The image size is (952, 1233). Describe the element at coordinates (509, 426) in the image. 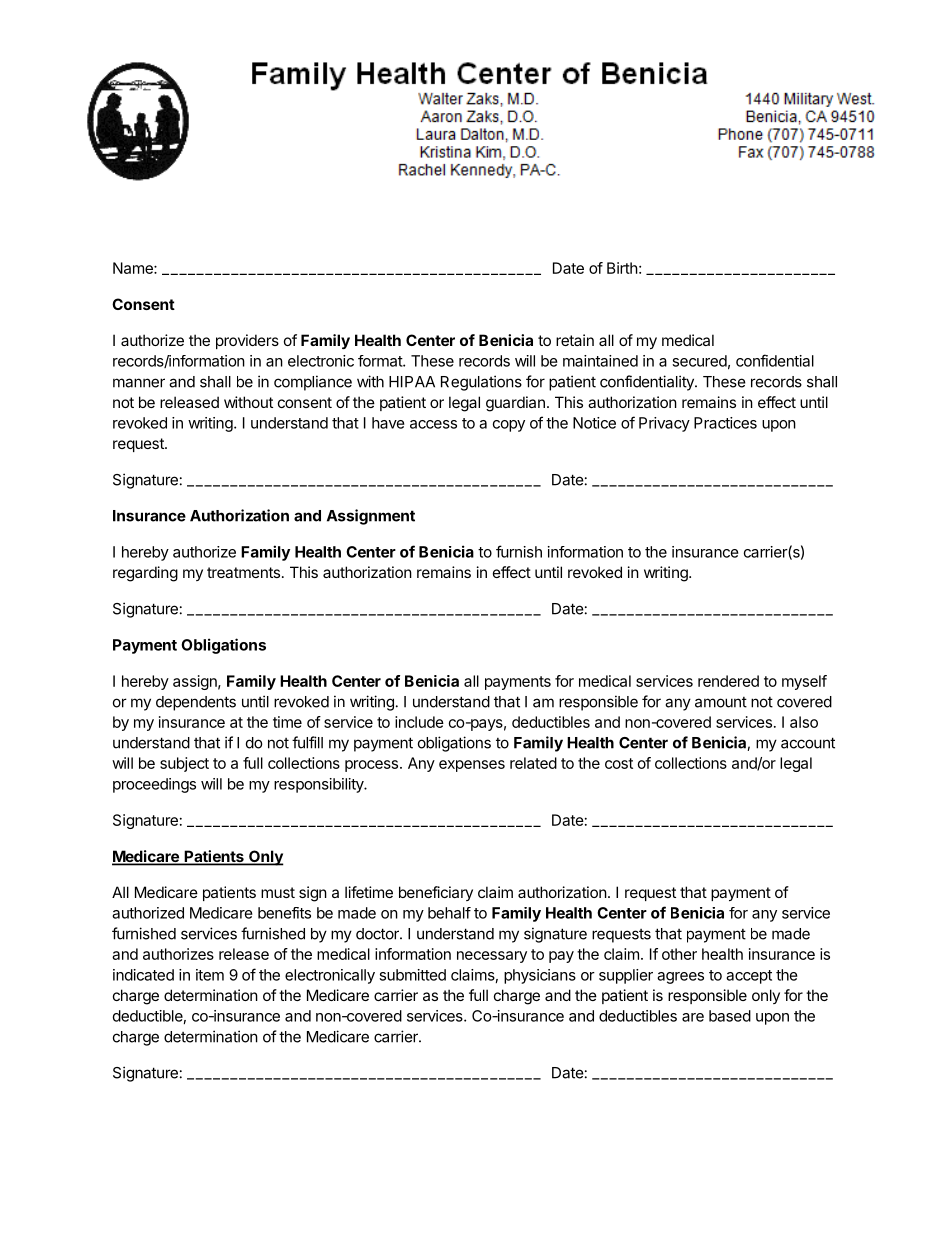

I see `copy` at that location.
